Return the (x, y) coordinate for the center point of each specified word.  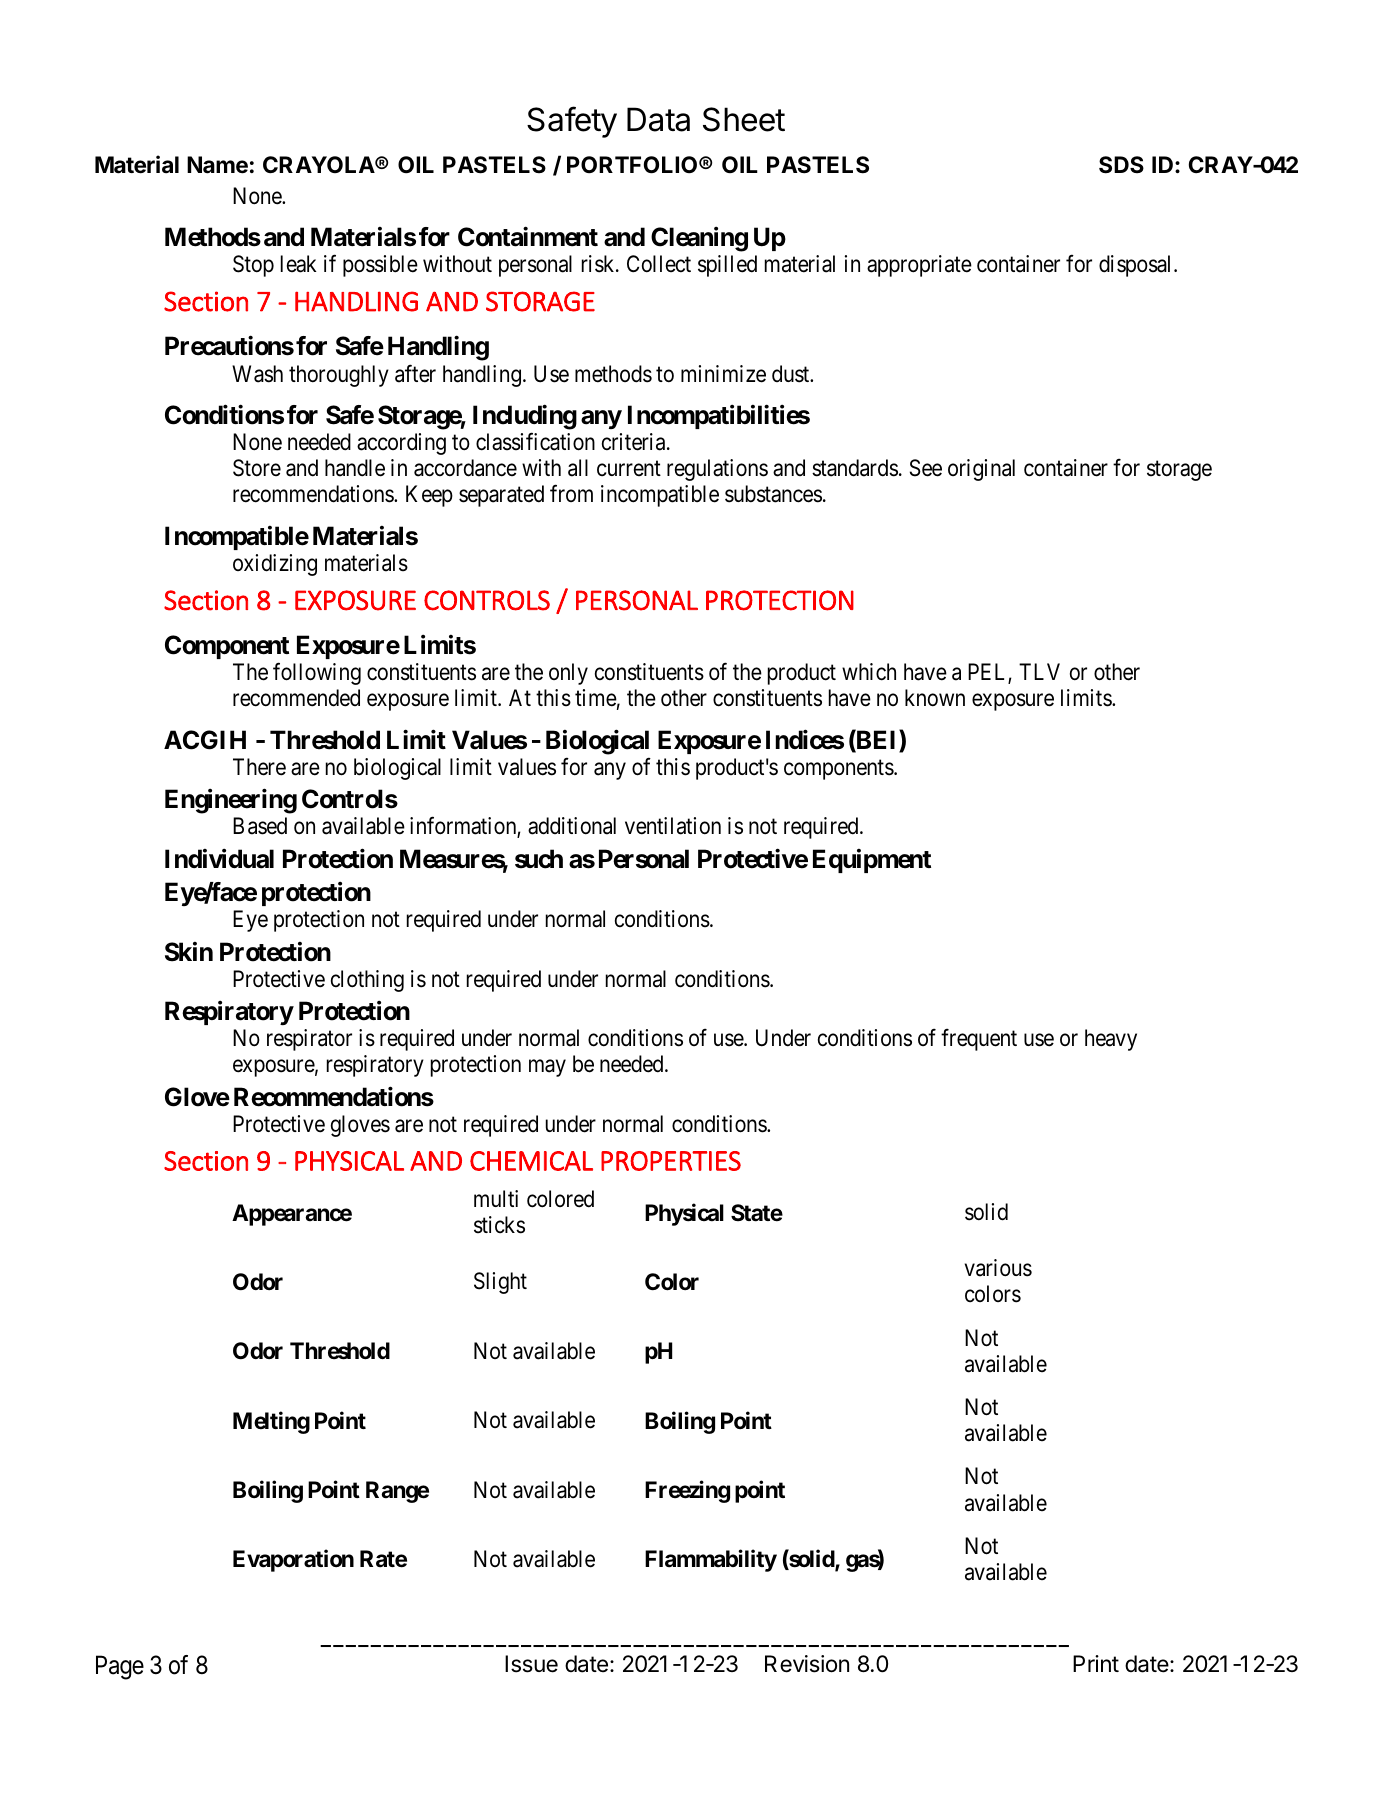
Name (217, 165)
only (568, 674)
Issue (531, 1664)
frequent (979, 1040)
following (317, 674)
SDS (1121, 165)
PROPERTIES (671, 1161)
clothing (367, 981)
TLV (1039, 671)
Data (658, 119)
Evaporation (293, 1561)
